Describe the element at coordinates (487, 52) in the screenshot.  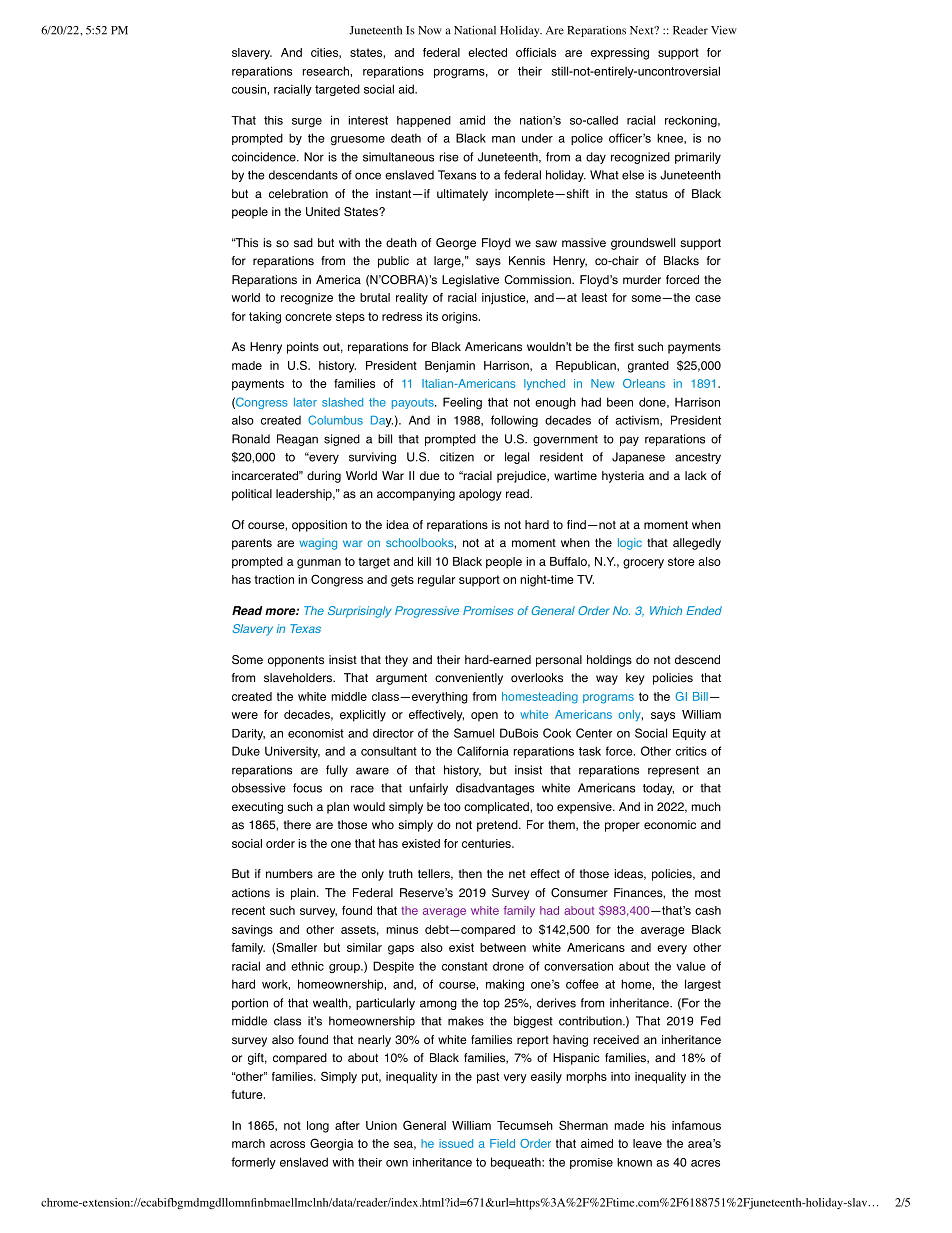
I see `elected` at that location.
